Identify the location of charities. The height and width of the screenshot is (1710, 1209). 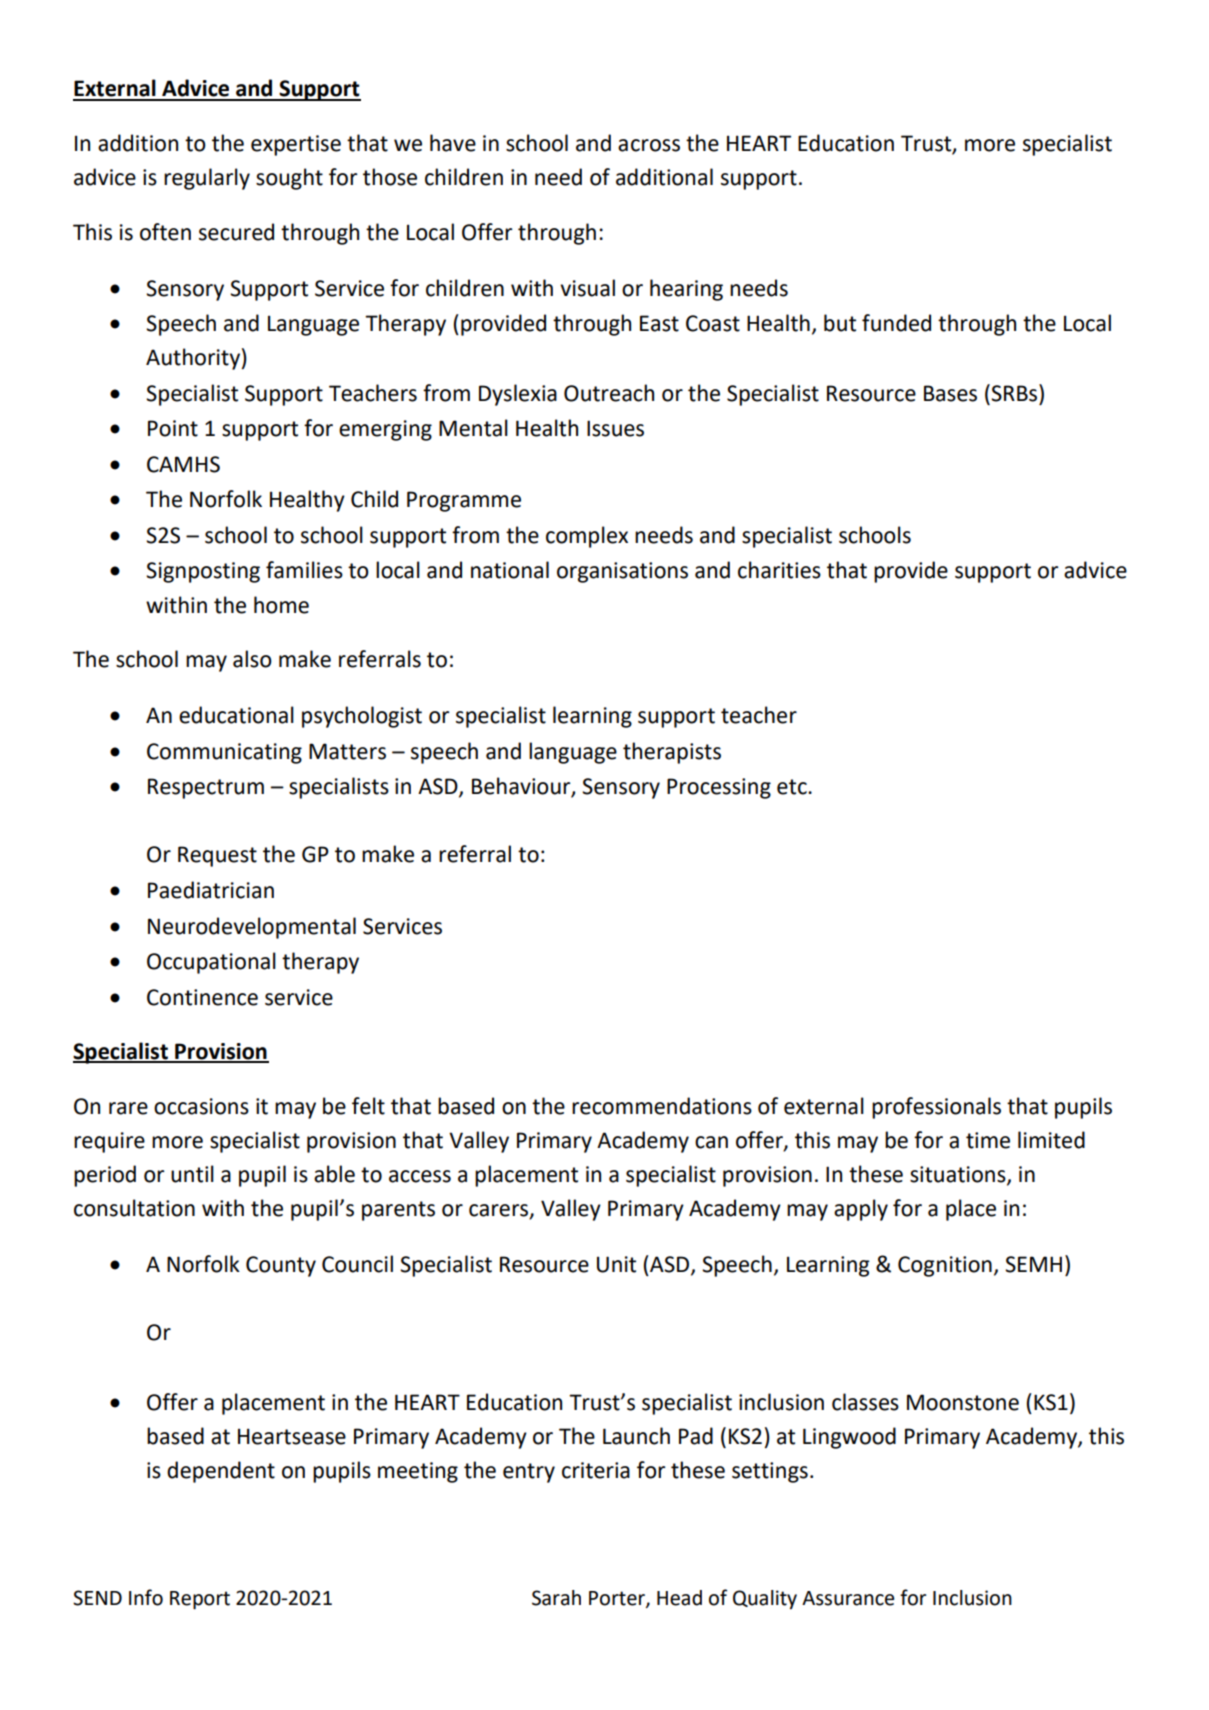
(779, 570).
